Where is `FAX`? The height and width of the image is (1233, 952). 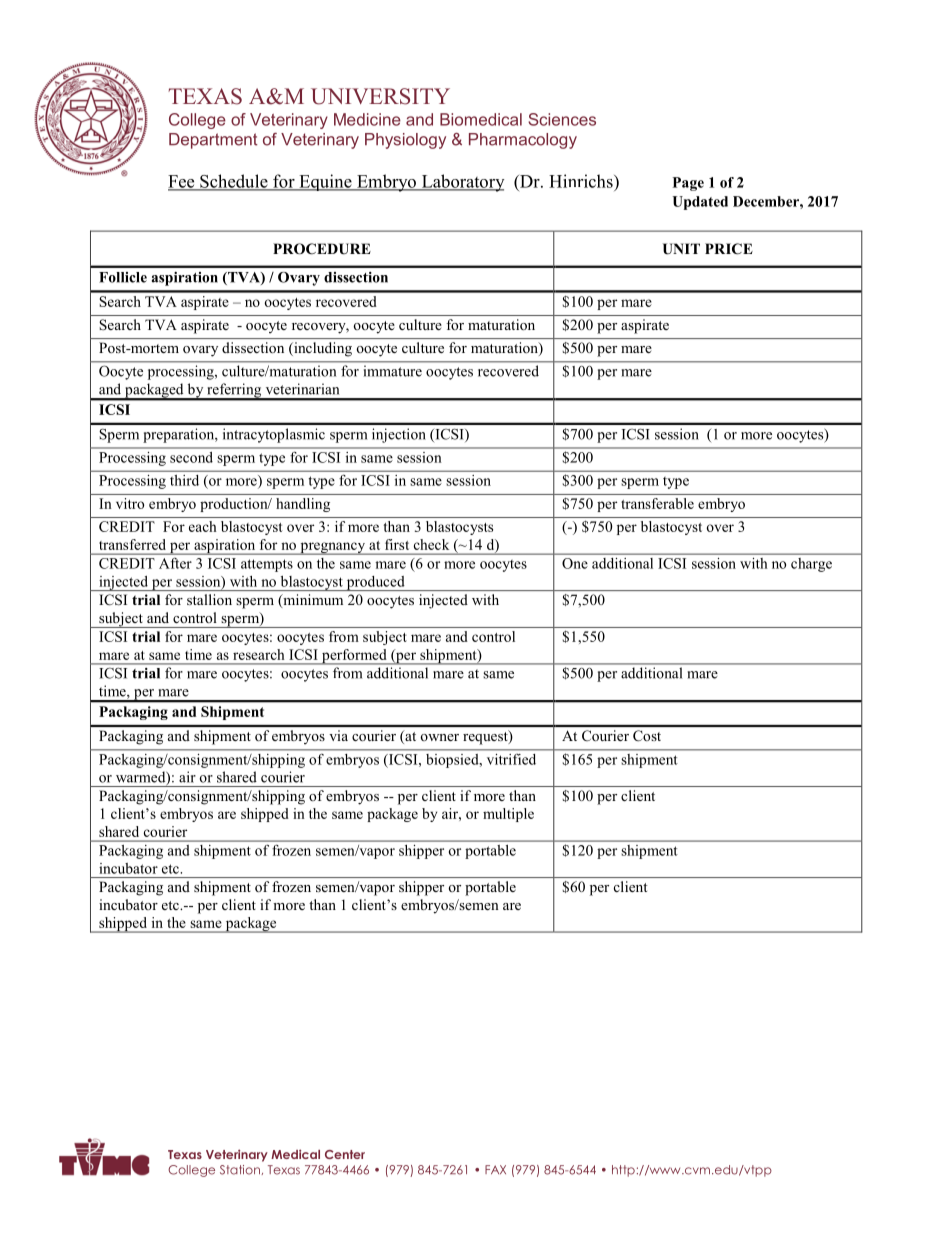
FAX is located at coordinates (495, 1169).
